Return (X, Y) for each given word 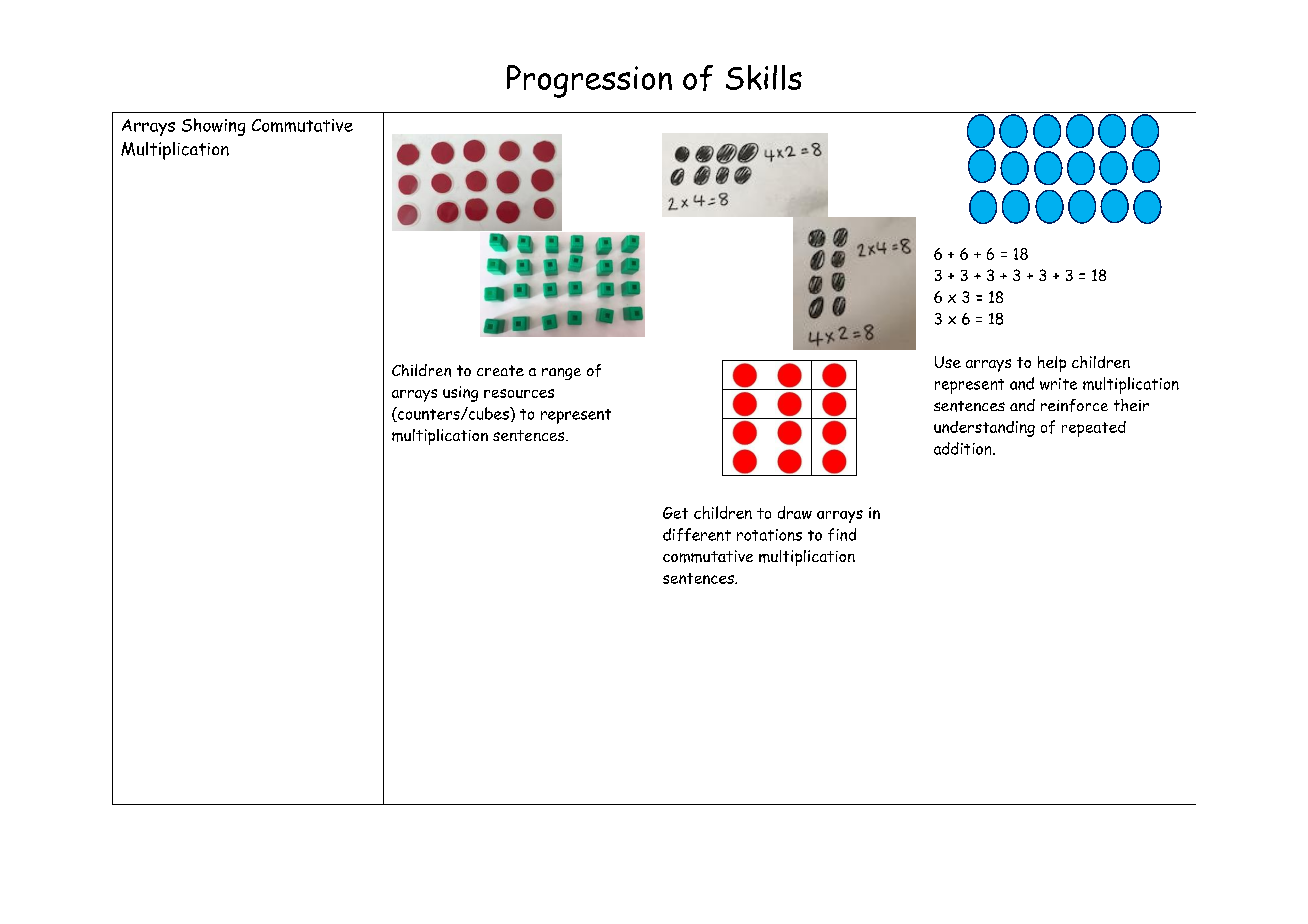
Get (675, 513)
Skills (764, 77)
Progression (589, 81)
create (500, 370)
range (561, 374)
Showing (213, 127)
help (1052, 364)
